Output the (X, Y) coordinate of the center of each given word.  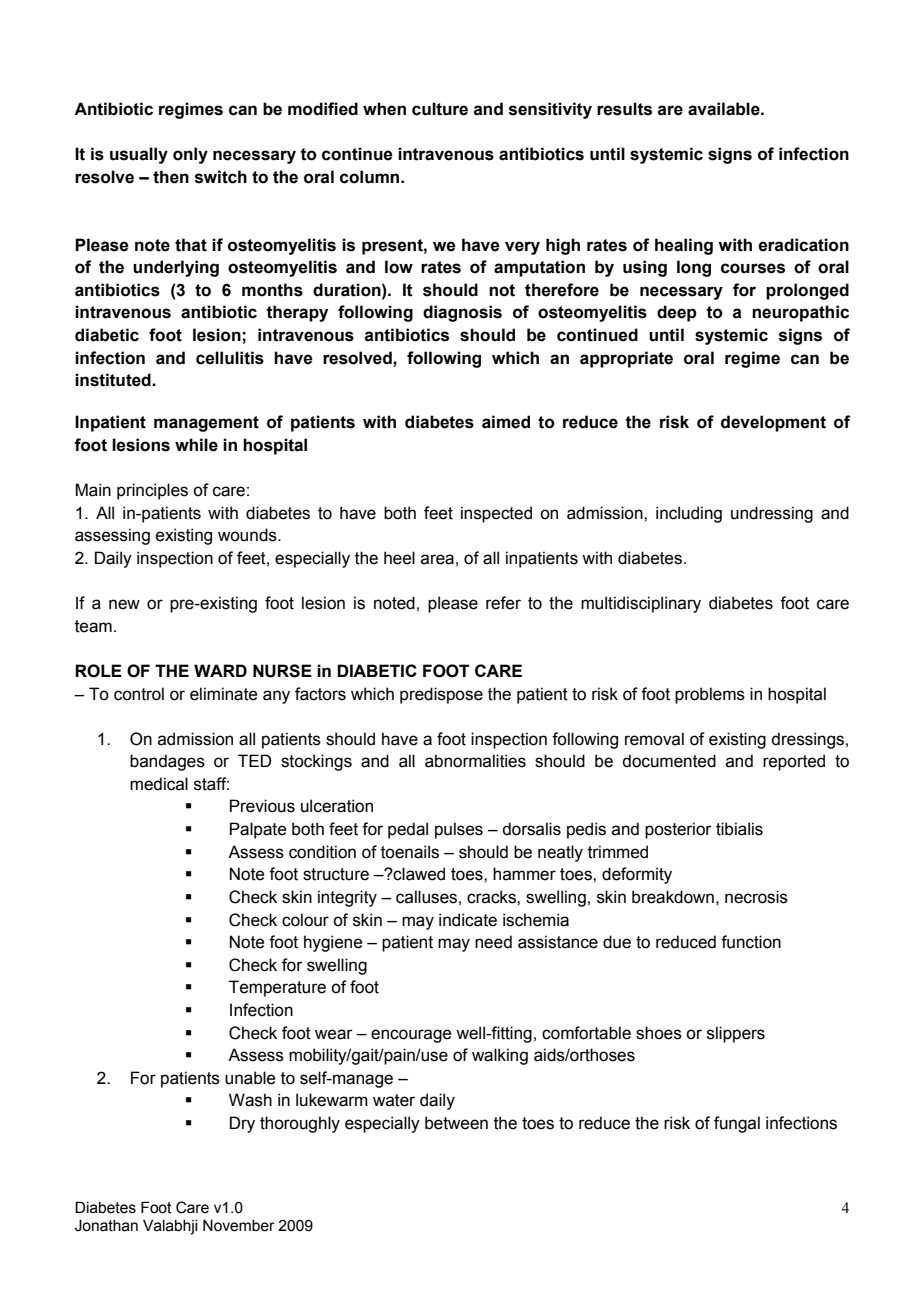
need (493, 942)
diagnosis (462, 313)
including (689, 514)
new (124, 604)
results (624, 109)
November (239, 1225)
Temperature (277, 988)
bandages (167, 762)
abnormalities (475, 761)
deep (677, 313)
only (190, 155)
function (751, 942)
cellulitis (230, 358)
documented (669, 761)
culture (440, 109)
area (437, 559)
